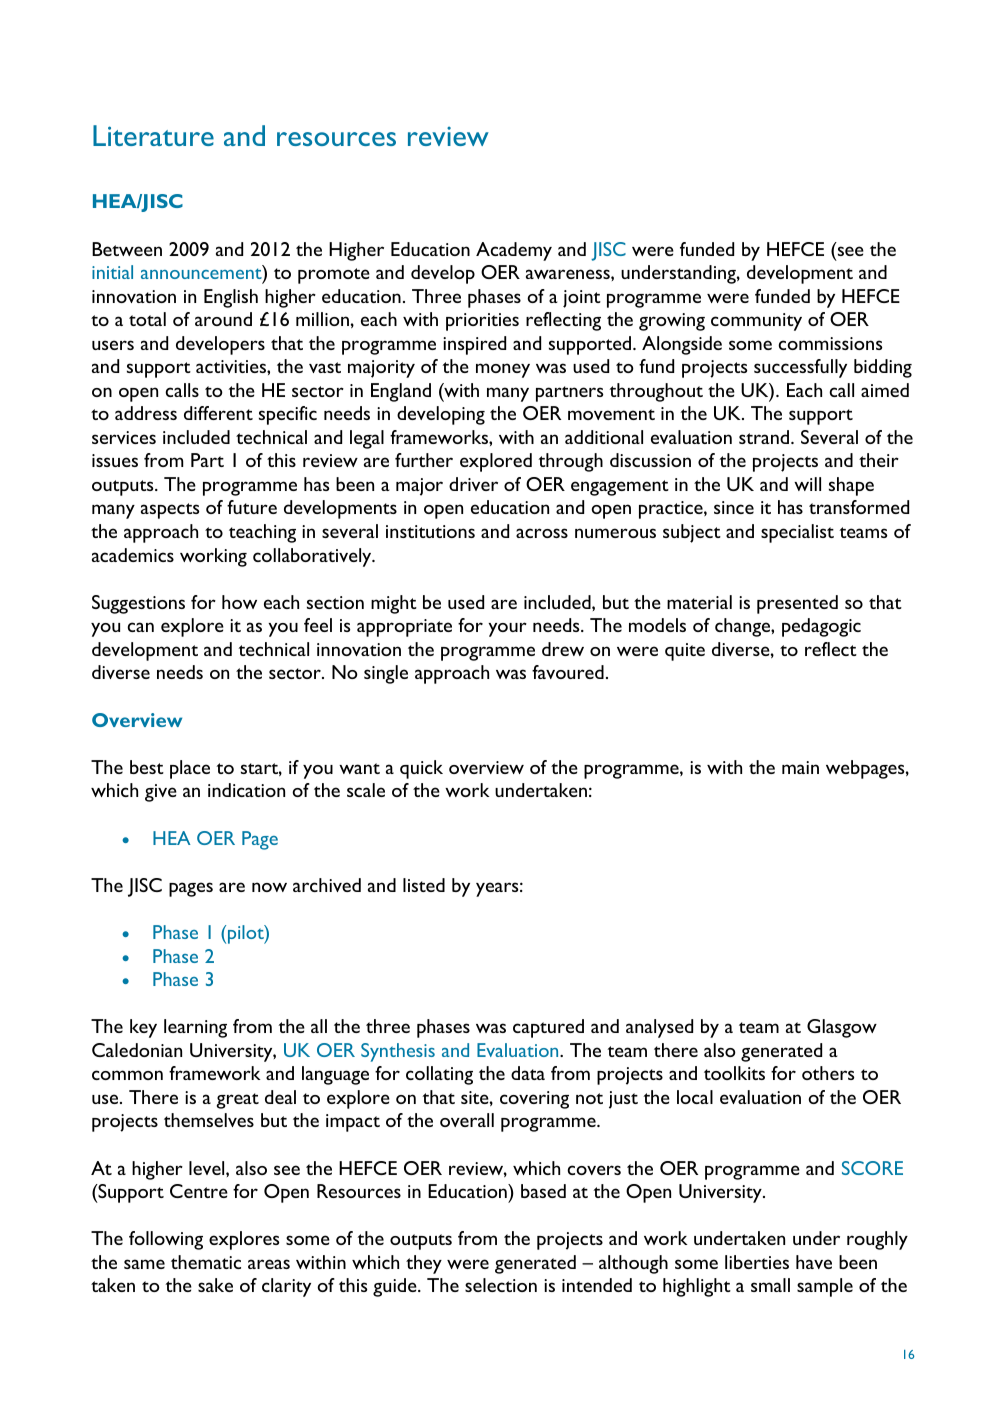  What do you see at coordinates (514, 251) in the document?
I see `Academy` at bounding box center [514, 251].
